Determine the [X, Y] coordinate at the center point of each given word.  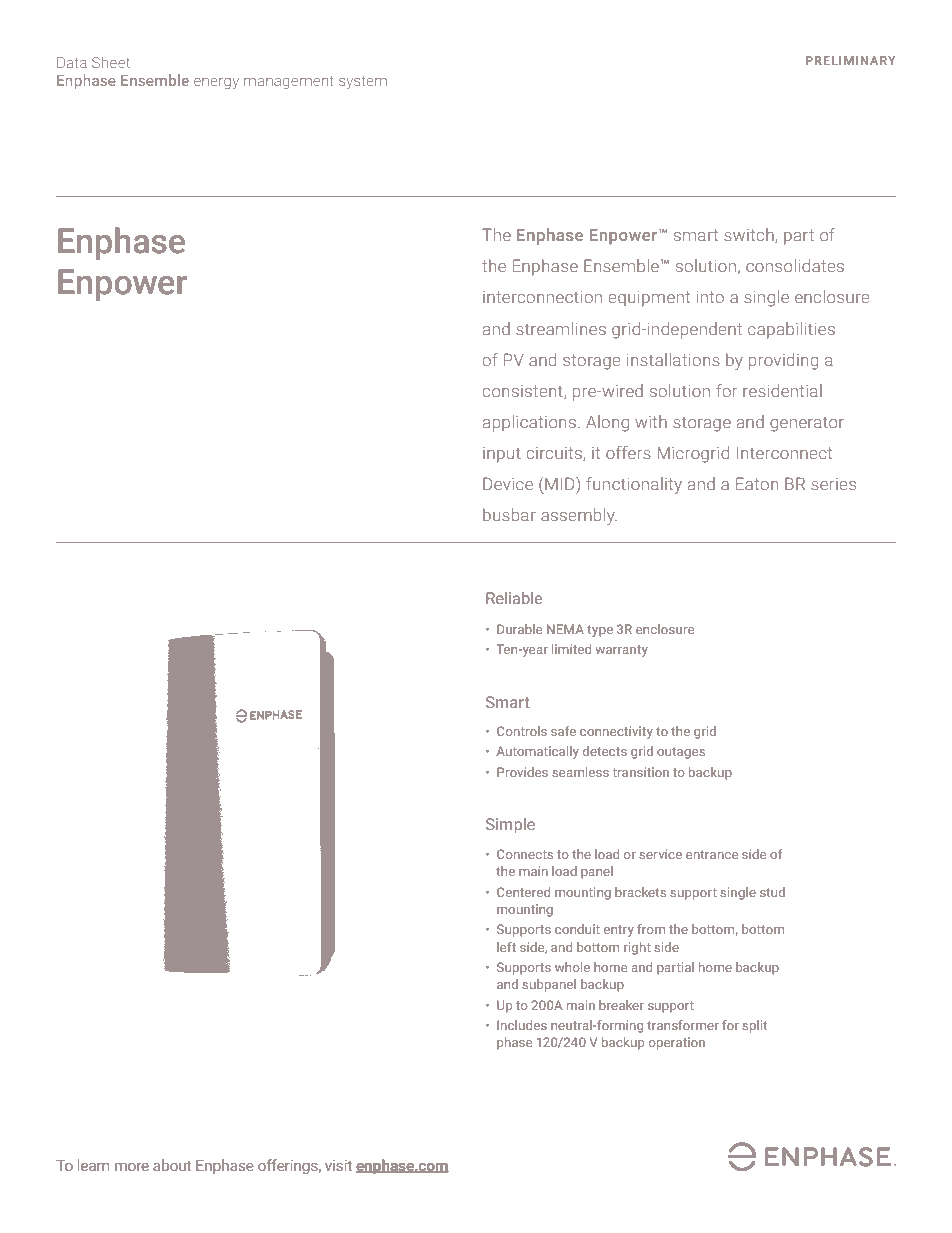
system [363, 82]
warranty [621, 651]
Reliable [514, 598]
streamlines [561, 328]
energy [216, 83]
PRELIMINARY [851, 60]
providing [783, 361]
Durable [519, 629]
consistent [524, 392]
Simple [510, 826]
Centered [523, 892]
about [172, 1165]
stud [772, 892]
